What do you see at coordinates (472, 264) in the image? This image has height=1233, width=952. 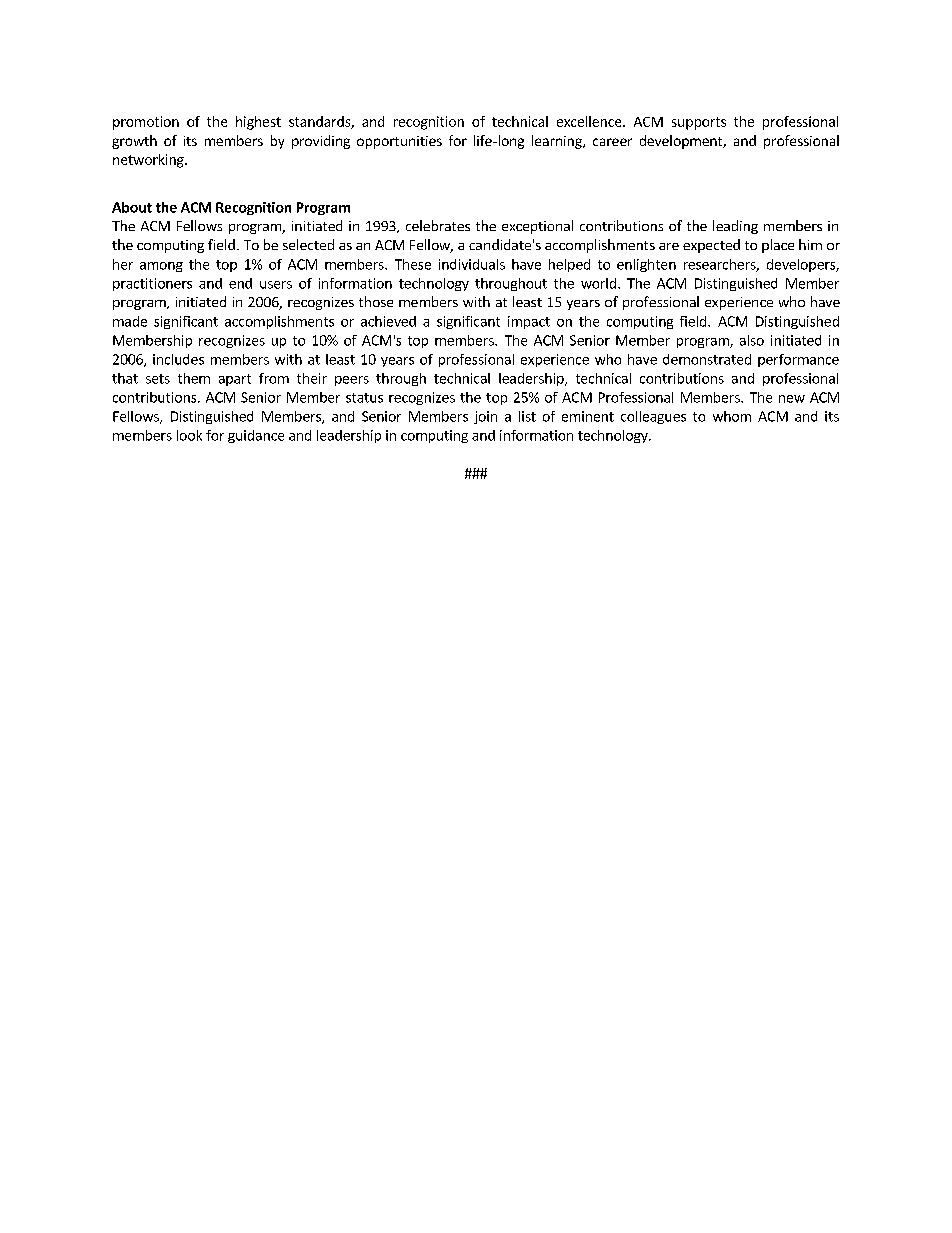 I see `individuals` at bounding box center [472, 264].
